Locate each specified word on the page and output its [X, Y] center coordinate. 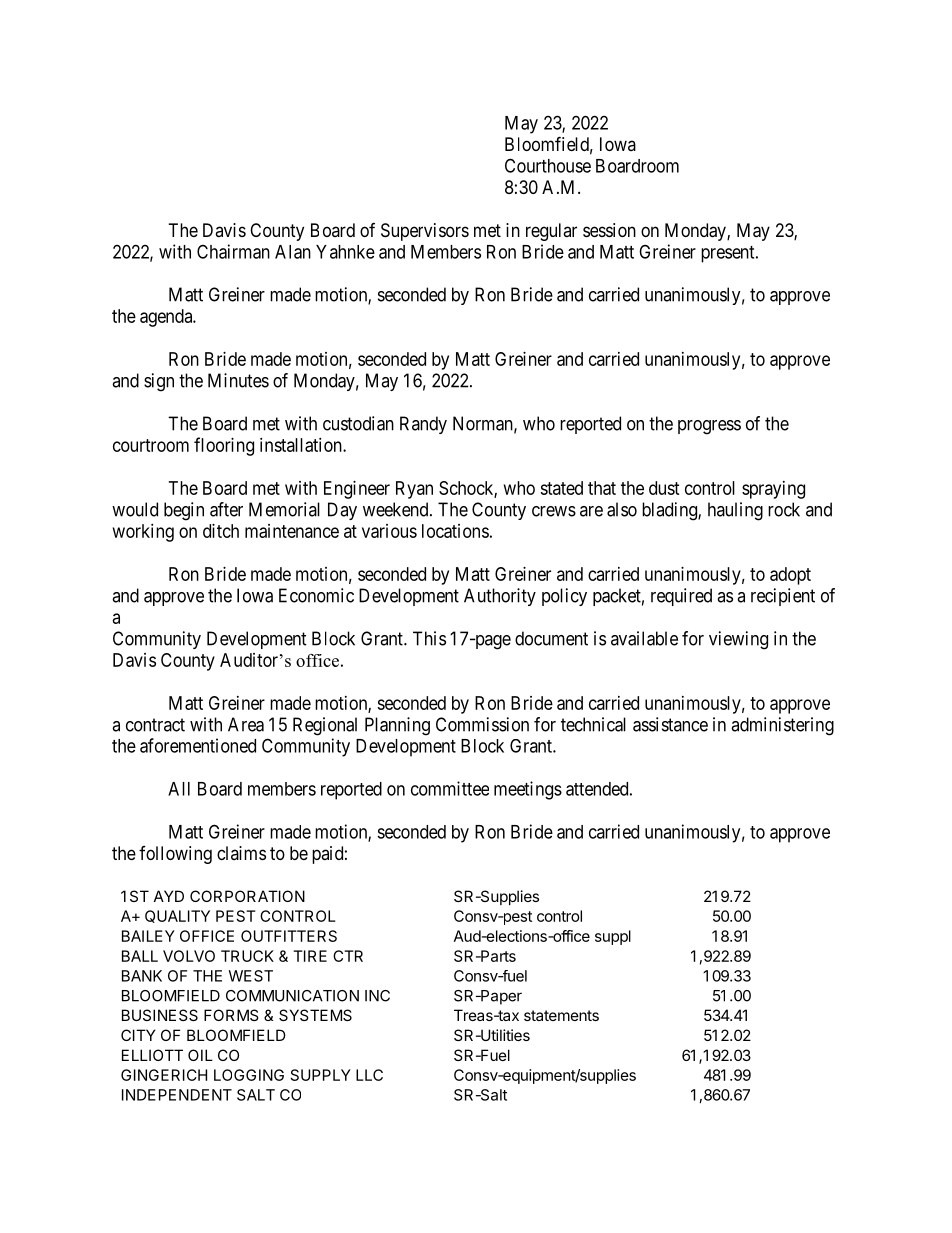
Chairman [233, 251]
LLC [369, 1075]
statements [561, 1015]
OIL [200, 1055]
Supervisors [425, 232]
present [729, 254]
